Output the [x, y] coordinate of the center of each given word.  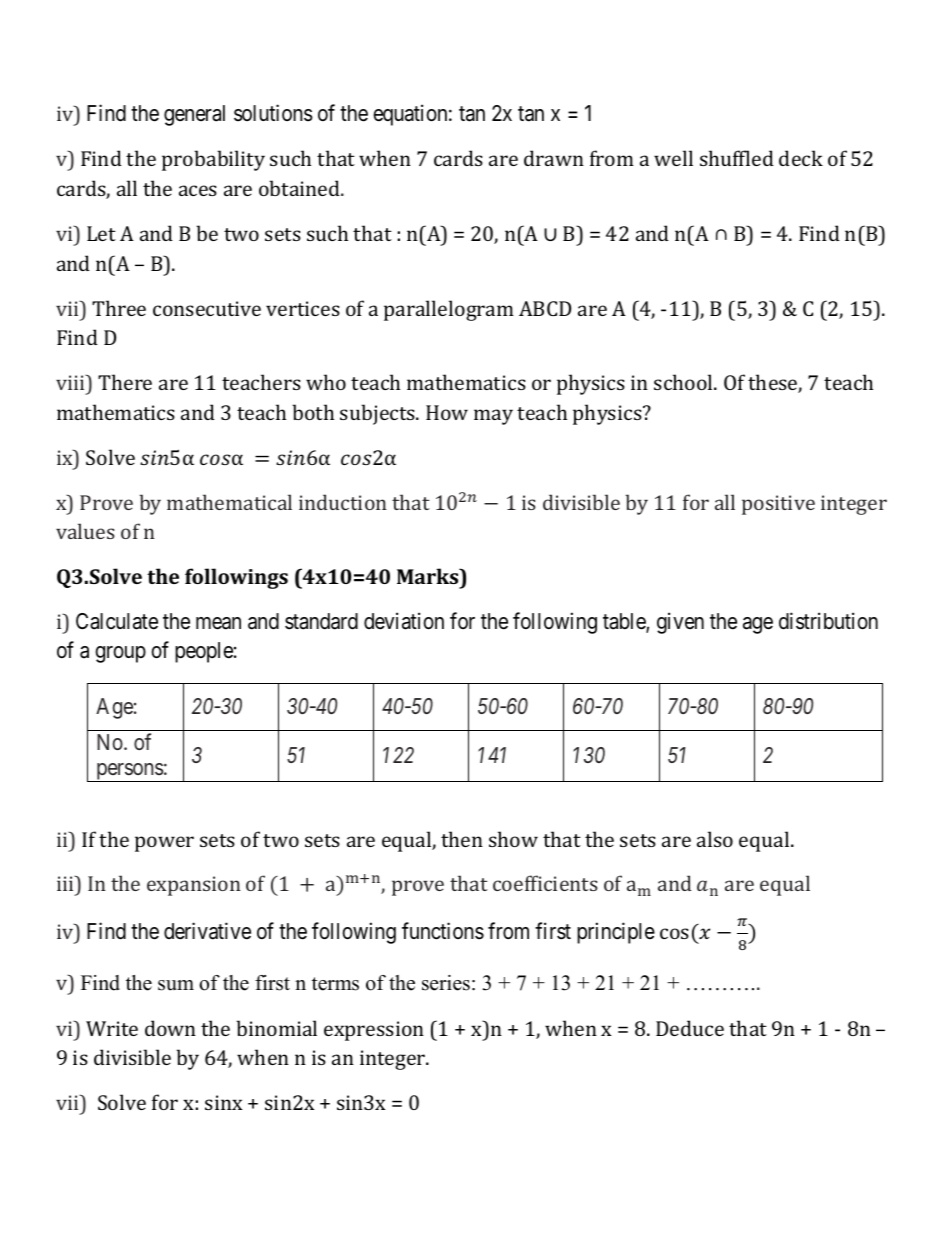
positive [778, 505]
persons [129, 772]
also [715, 839]
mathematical [229, 502]
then [462, 839]
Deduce [690, 1028]
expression [374, 1031]
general [194, 115]
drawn [554, 158]
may [493, 417]
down [170, 1028]
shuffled [737, 158]
